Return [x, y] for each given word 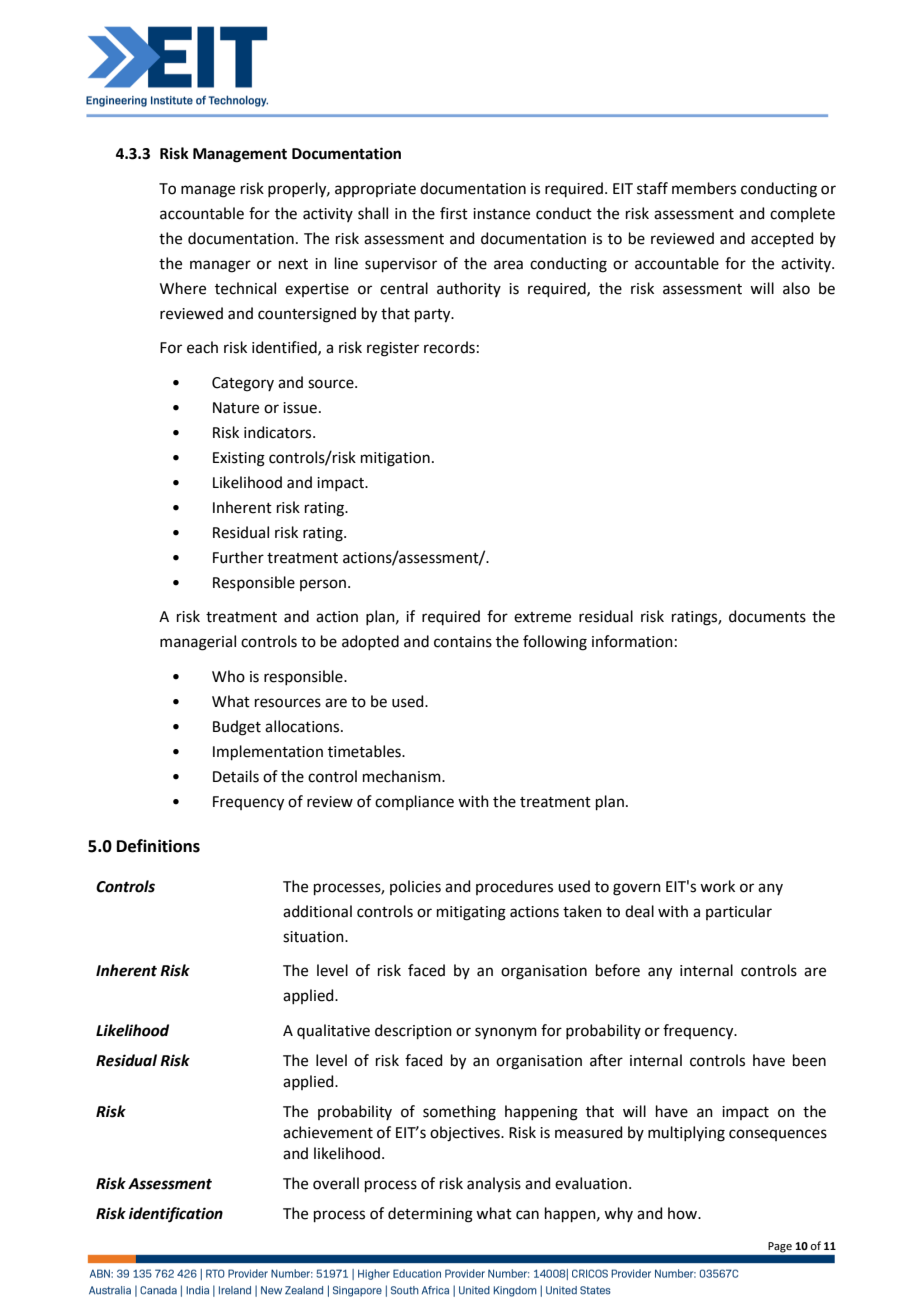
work [717, 886]
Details [236, 776]
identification [176, 1215]
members [704, 188]
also [796, 288]
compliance [414, 802]
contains [463, 642]
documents [767, 616]
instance [501, 214]
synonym [506, 1033]
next [293, 264]
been [809, 1060]
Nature [236, 408]
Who [228, 676]
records [449, 347]
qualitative [333, 1031]
